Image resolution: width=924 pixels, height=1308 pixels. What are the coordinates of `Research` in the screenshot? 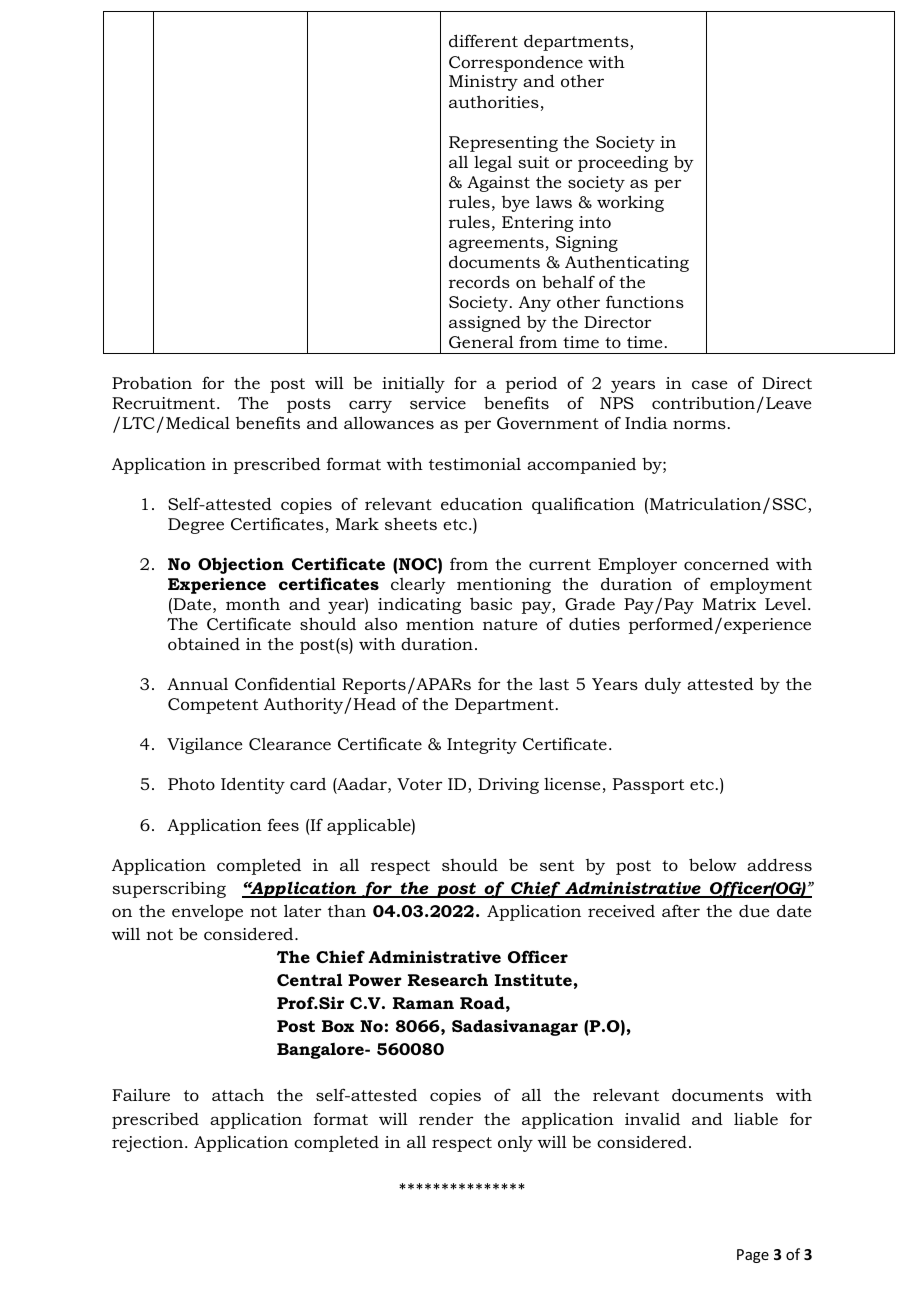 It's located at (448, 979).
